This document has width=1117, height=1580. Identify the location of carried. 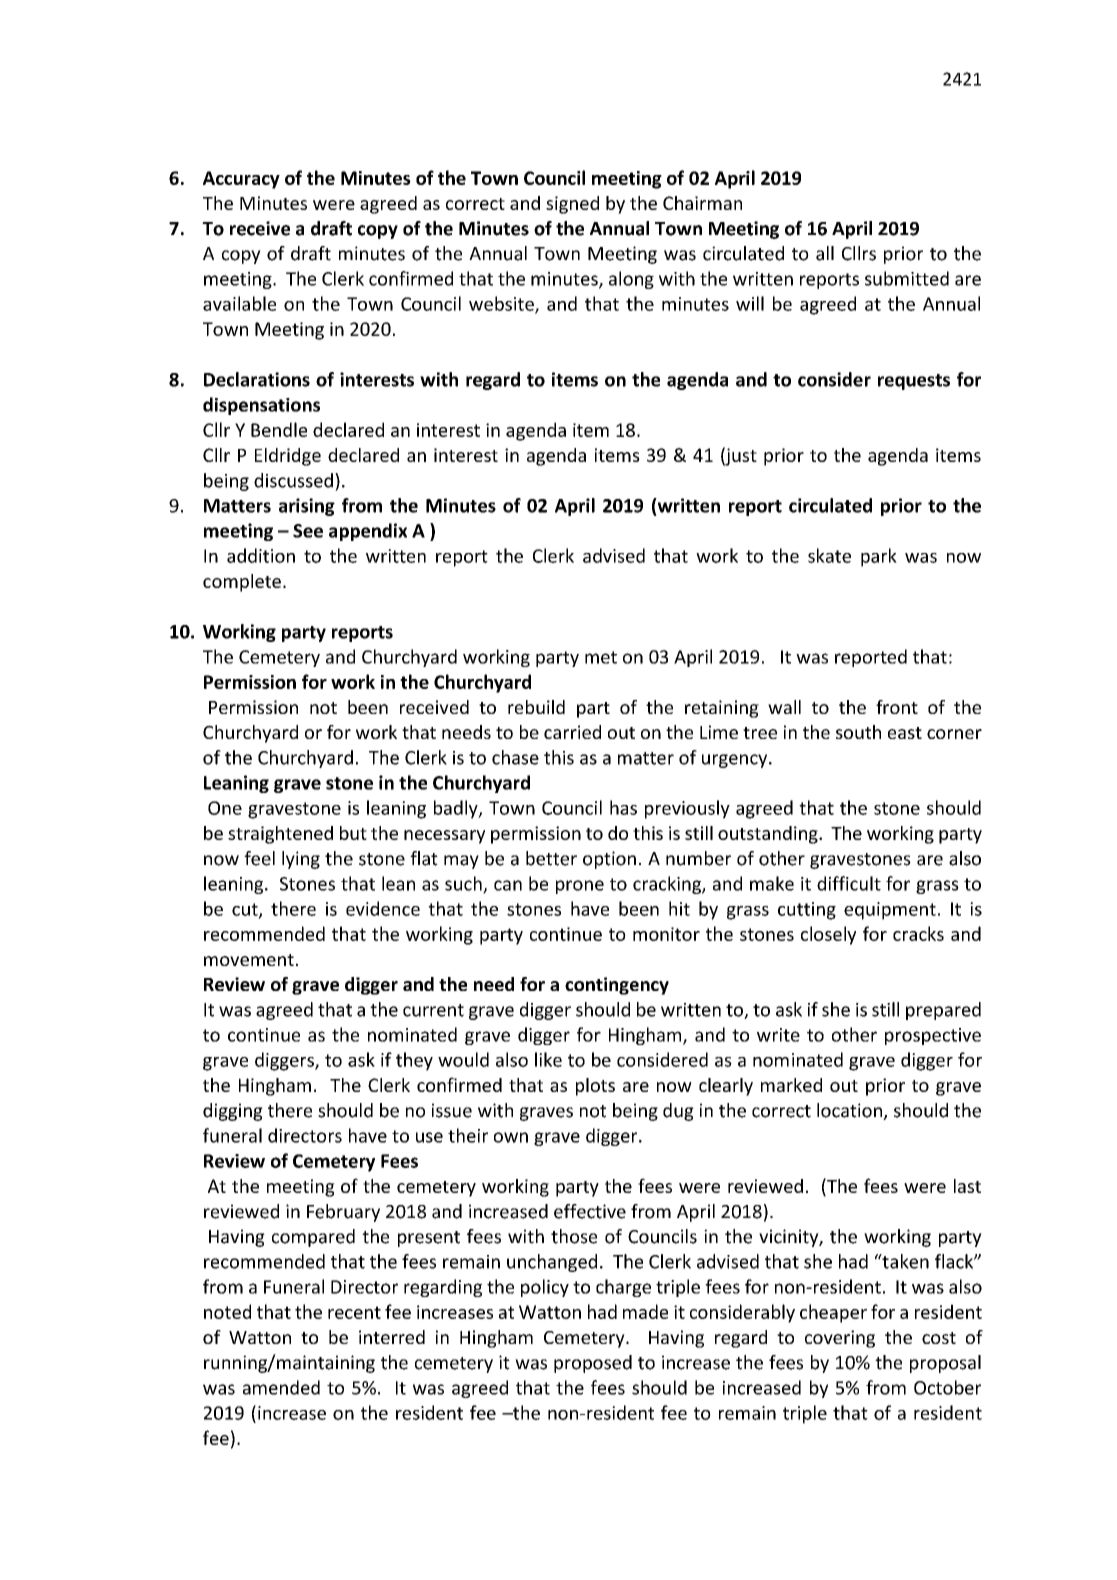
(572, 732).
